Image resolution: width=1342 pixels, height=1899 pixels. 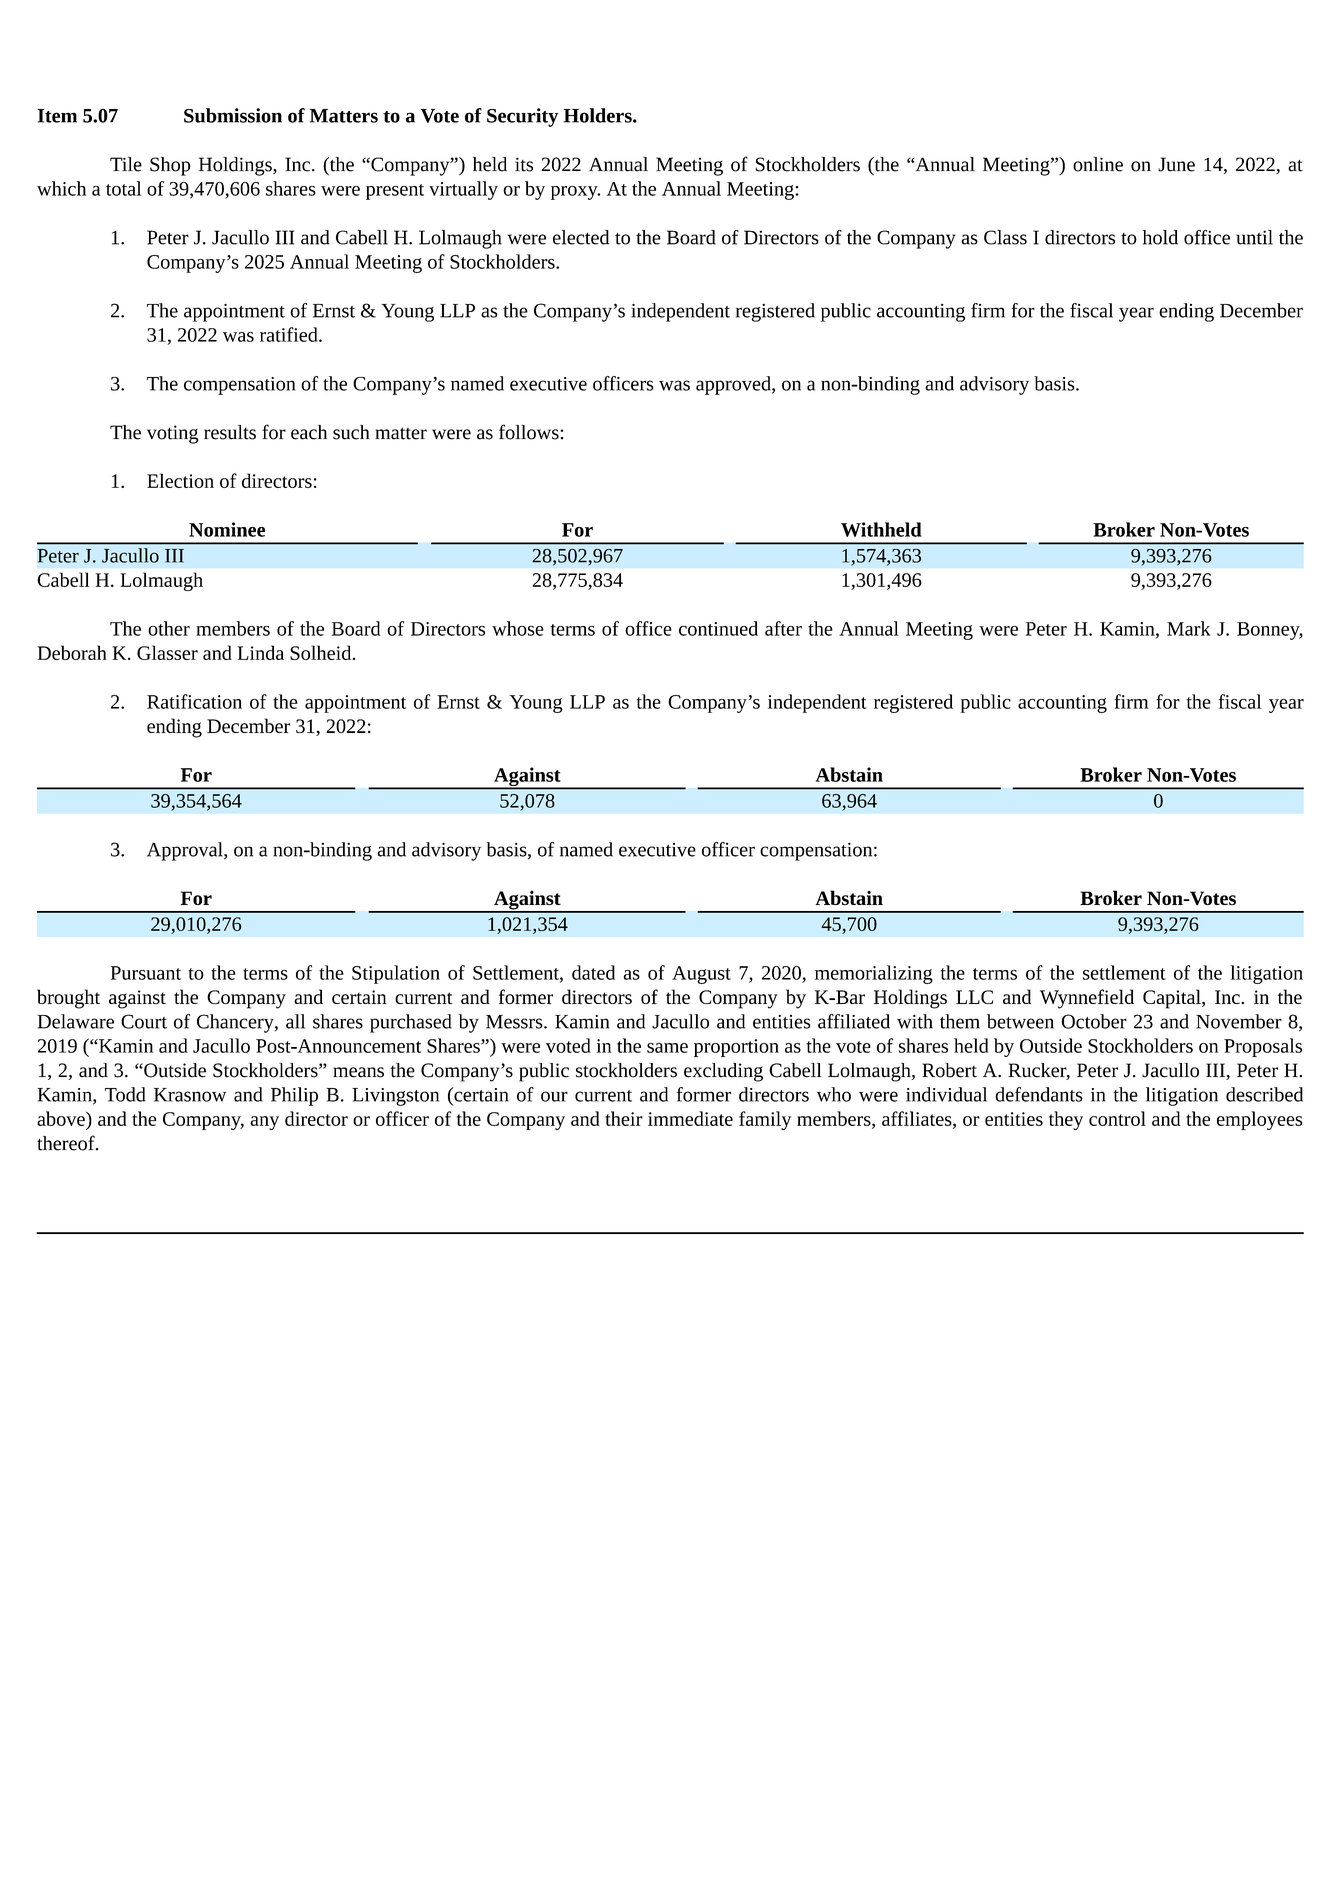 What do you see at coordinates (169, 628) in the screenshot?
I see `other` at bounding box center [169, 628].
